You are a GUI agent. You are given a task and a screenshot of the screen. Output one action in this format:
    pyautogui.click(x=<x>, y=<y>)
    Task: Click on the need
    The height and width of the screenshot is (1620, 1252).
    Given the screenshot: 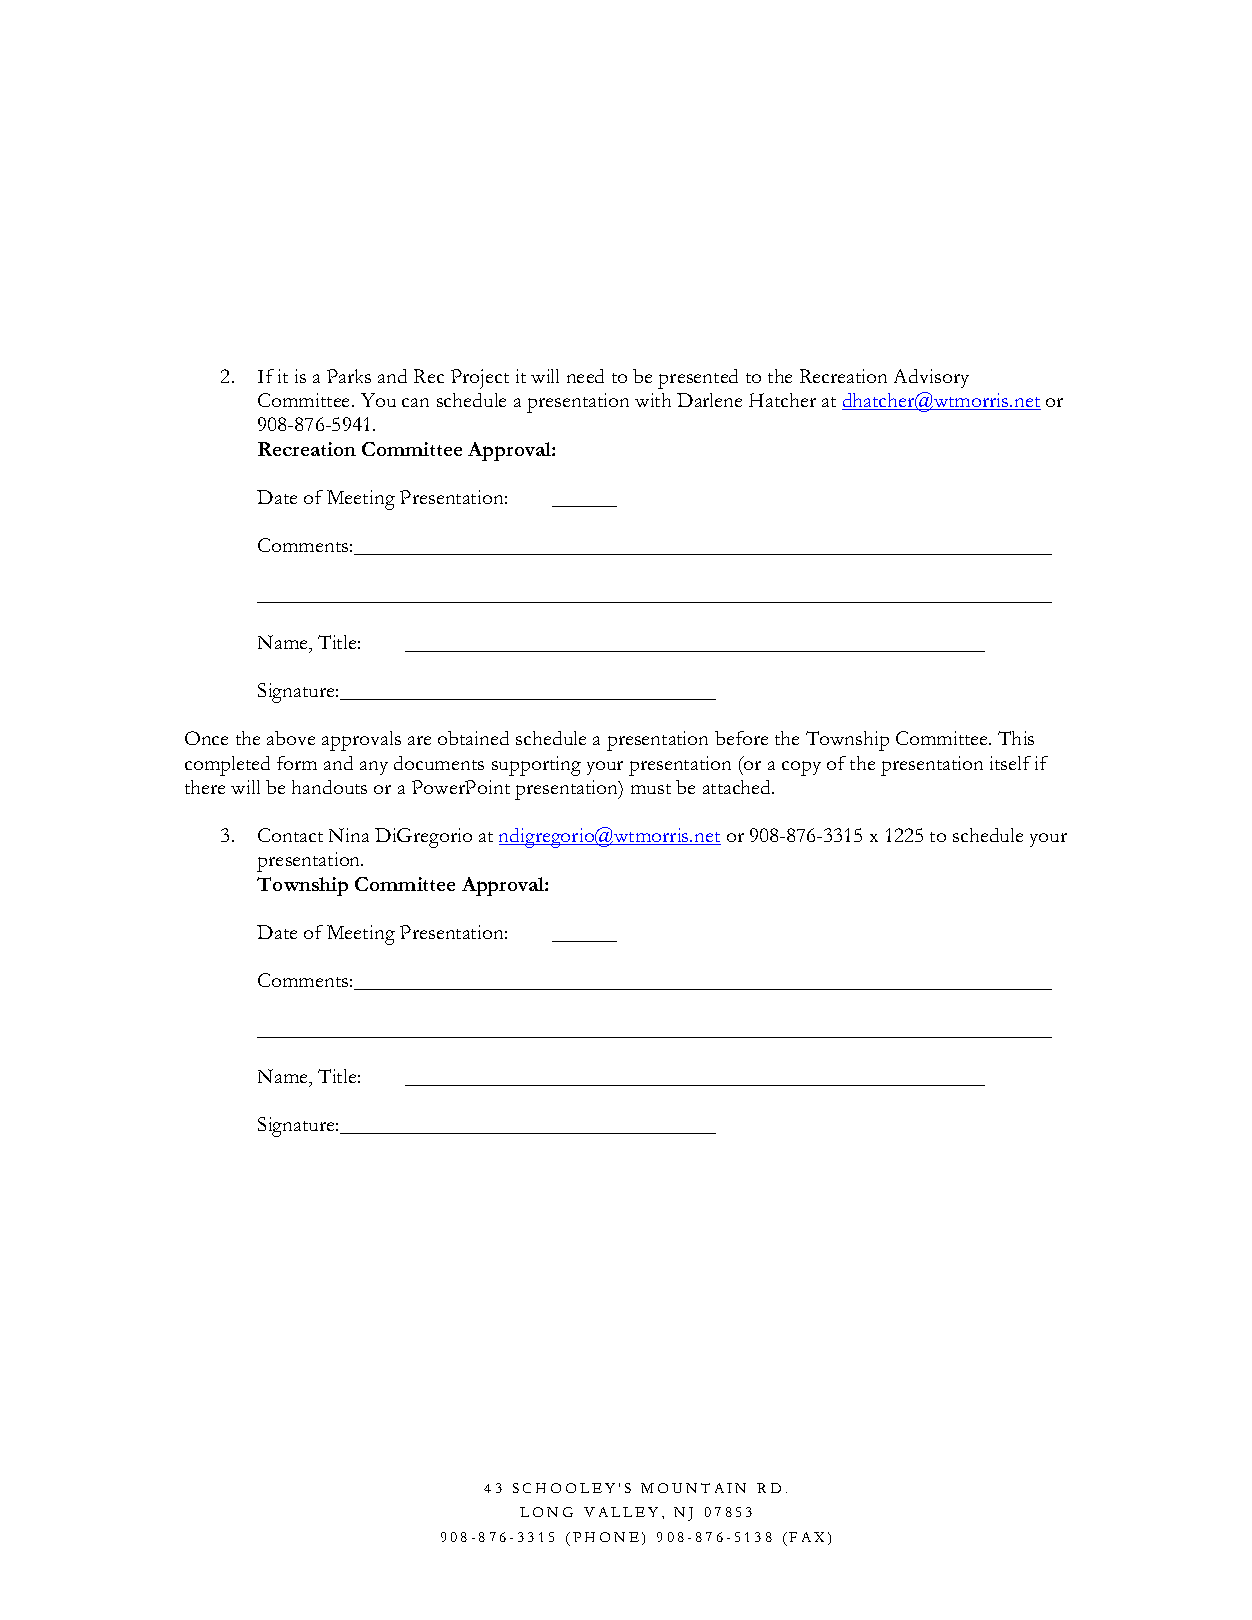 What is the action you would take?
    pyautogui.click(x=585, y=376)
